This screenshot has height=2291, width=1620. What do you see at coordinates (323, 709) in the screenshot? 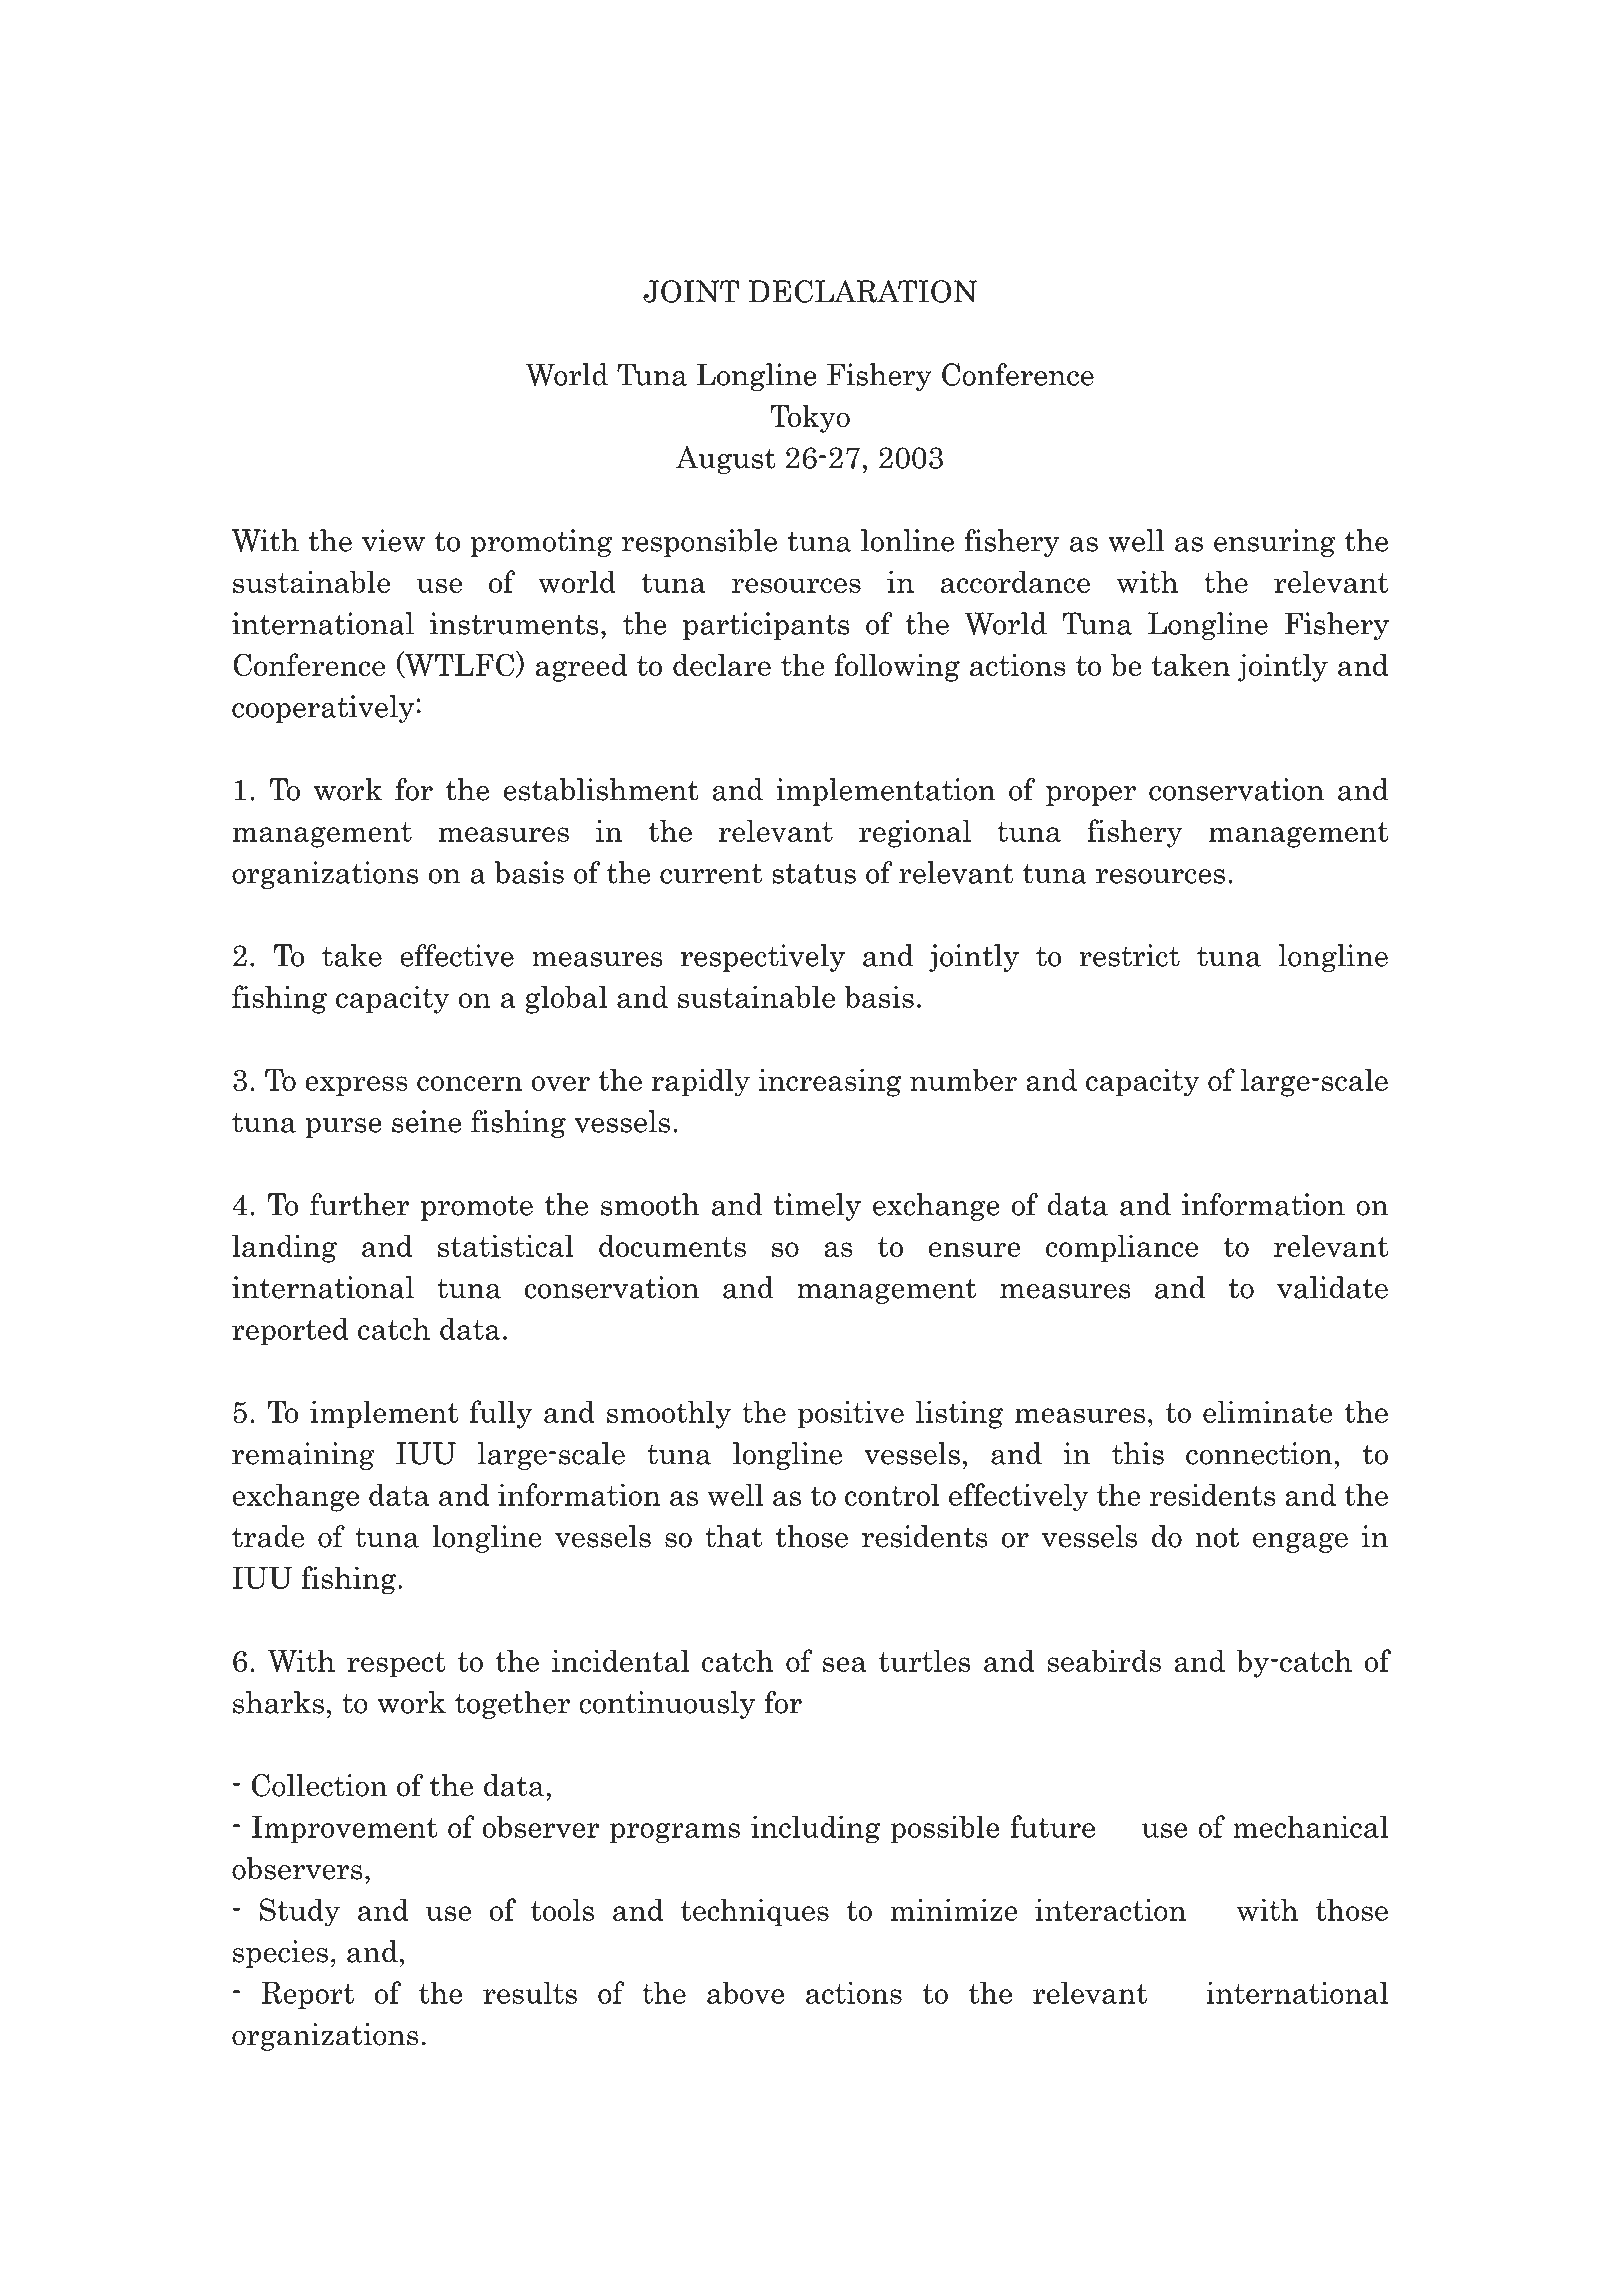
I see `cooperatively` at bounding box center [323, 709].
